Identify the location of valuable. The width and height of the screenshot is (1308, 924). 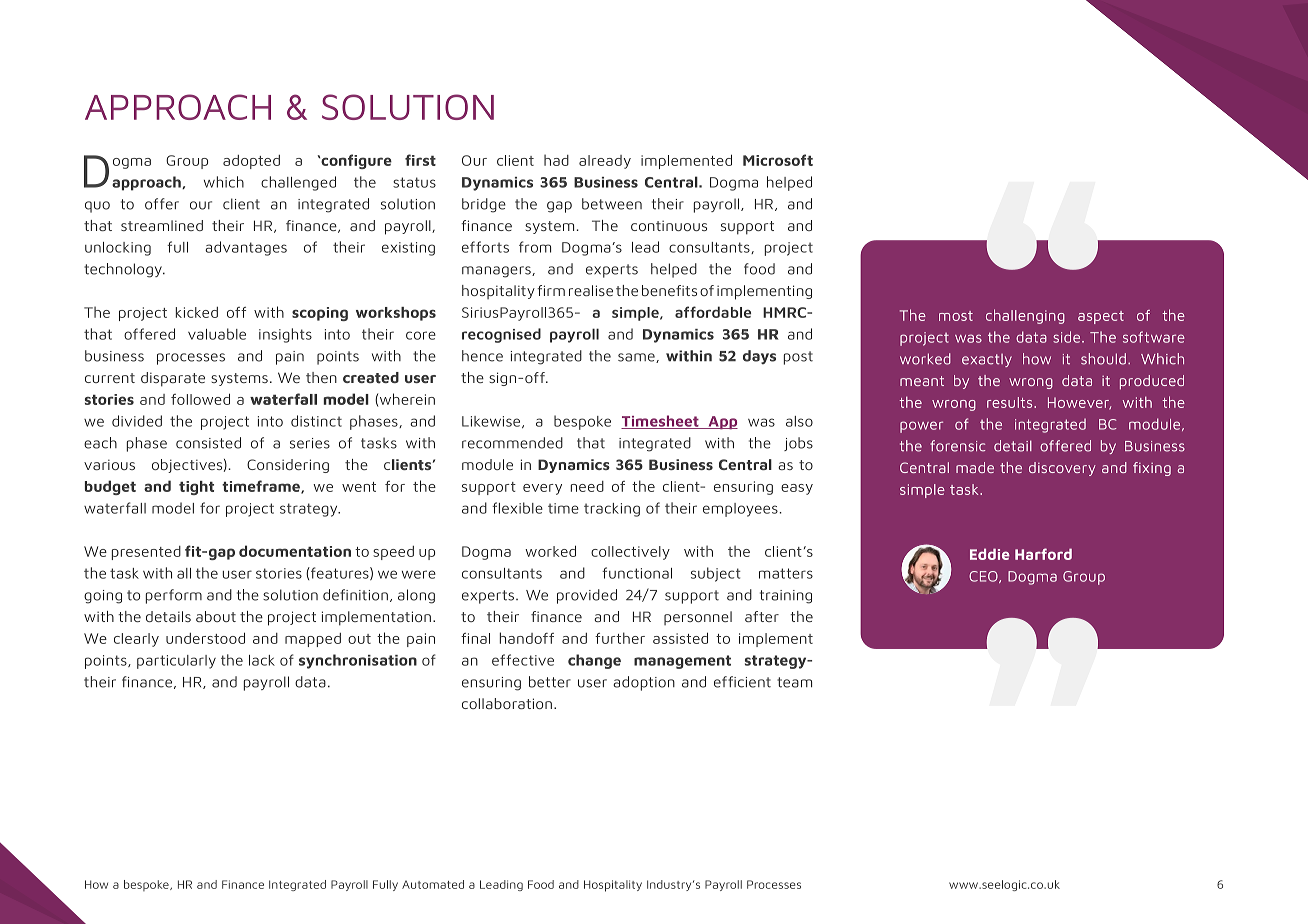
(217, 334).
